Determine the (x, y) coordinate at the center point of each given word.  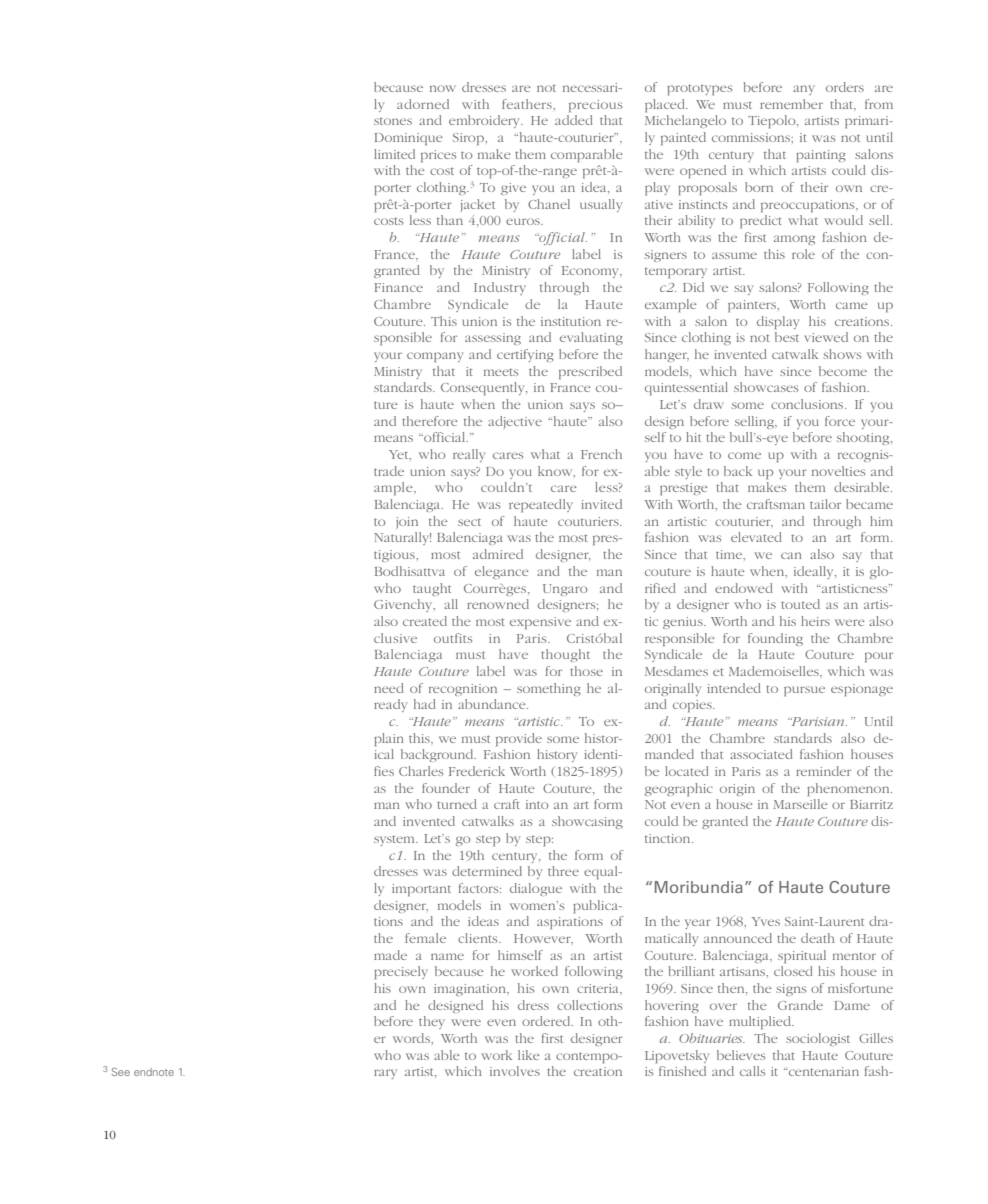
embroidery (486, 121)
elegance (502, 572)
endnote (154, 1072)
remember (791, 104)
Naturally (402, 538)
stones (393, 121)
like (529, 1055)
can (791, 555)
